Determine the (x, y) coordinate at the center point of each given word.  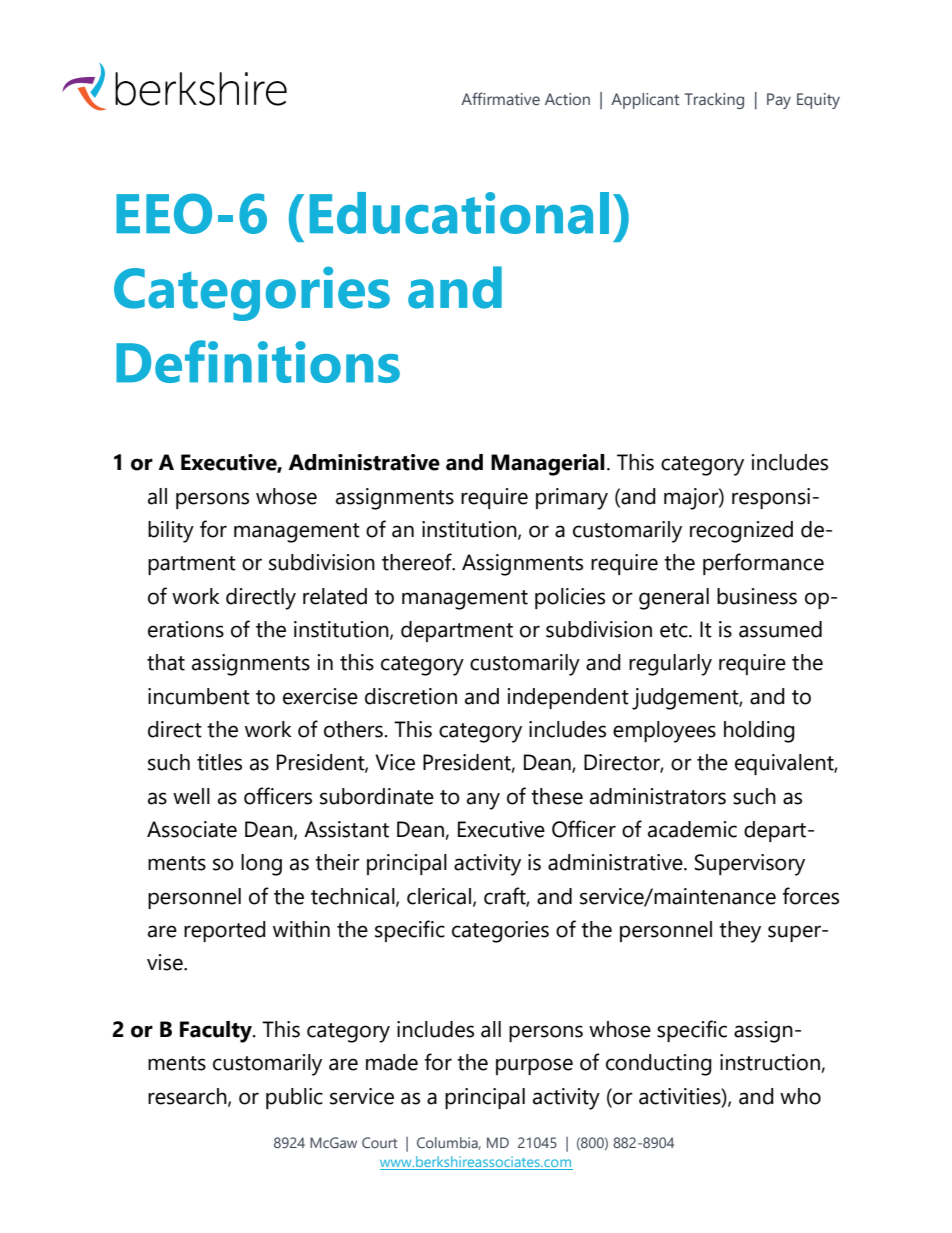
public (294, 1098)
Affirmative (500, 98)
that (166, 662)
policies (570, 598)
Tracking (714, 101)
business (757, 596)
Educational (459, 213)
